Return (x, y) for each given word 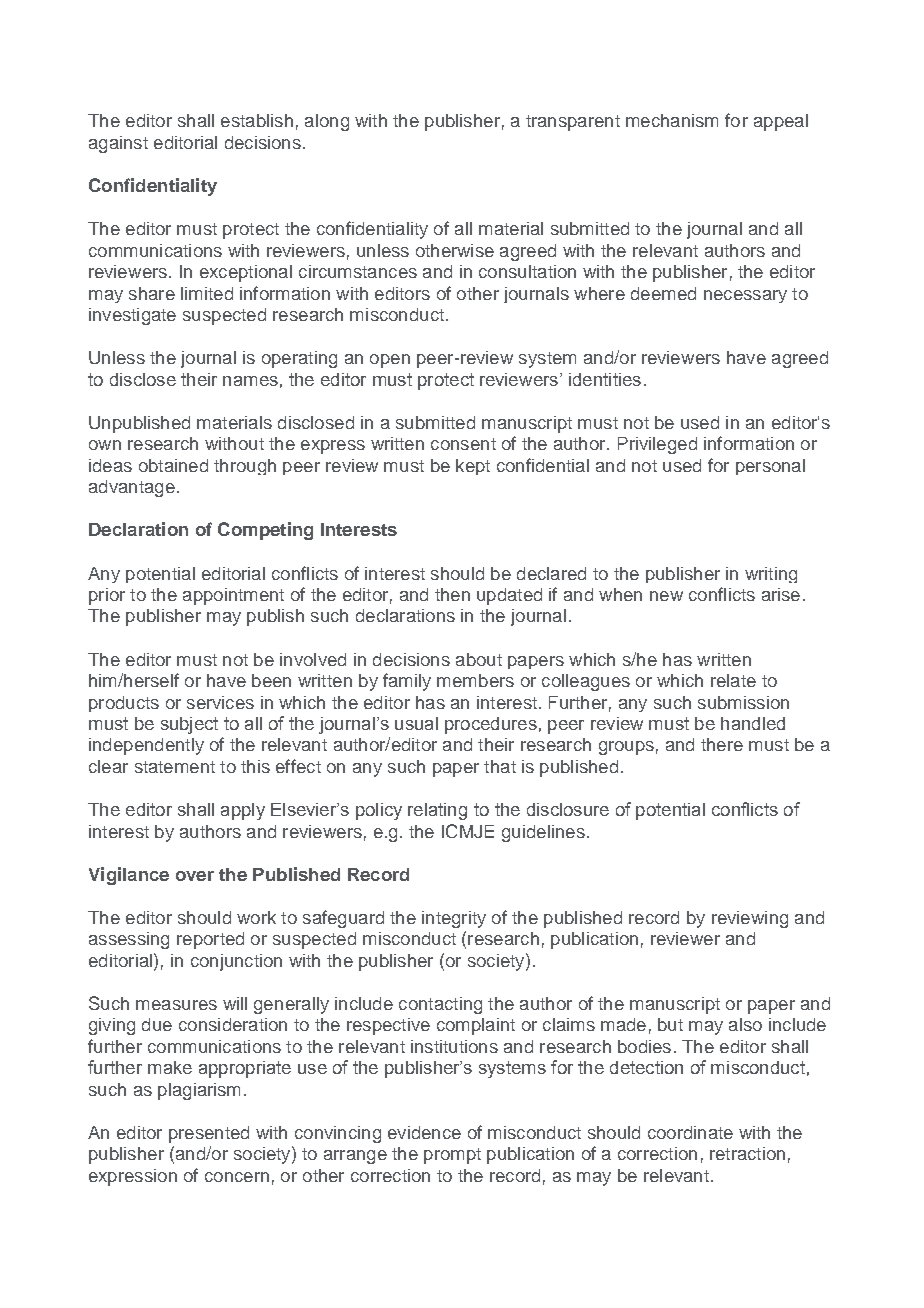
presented (209, 1134)
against (118, 144)
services (220, 702)
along (327, 122)
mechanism (672, 120)
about (479, 659)
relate (733, 680)
